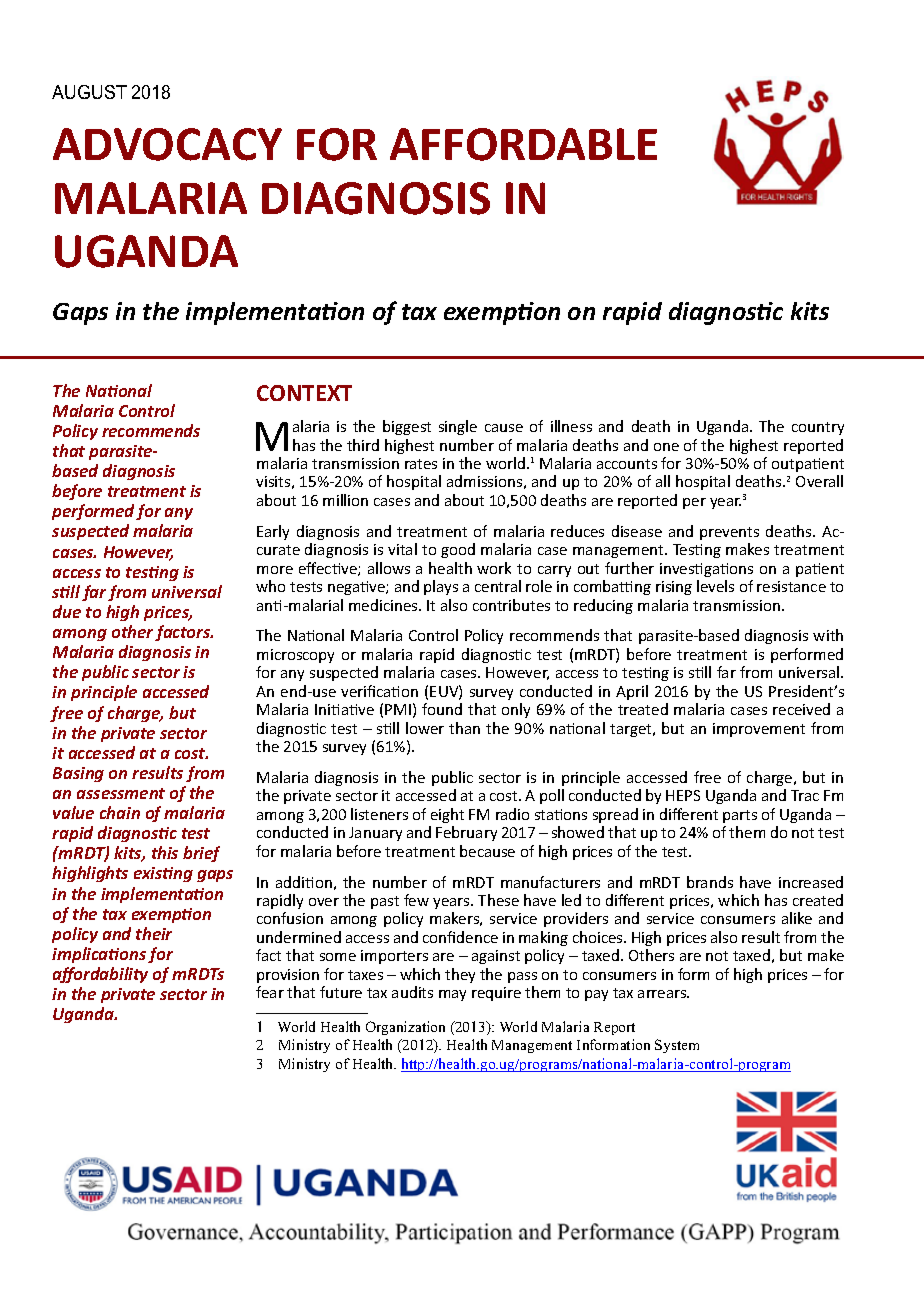  Describe the element at coordinates (121, 793) in the image. I see `assessment` at that location.
